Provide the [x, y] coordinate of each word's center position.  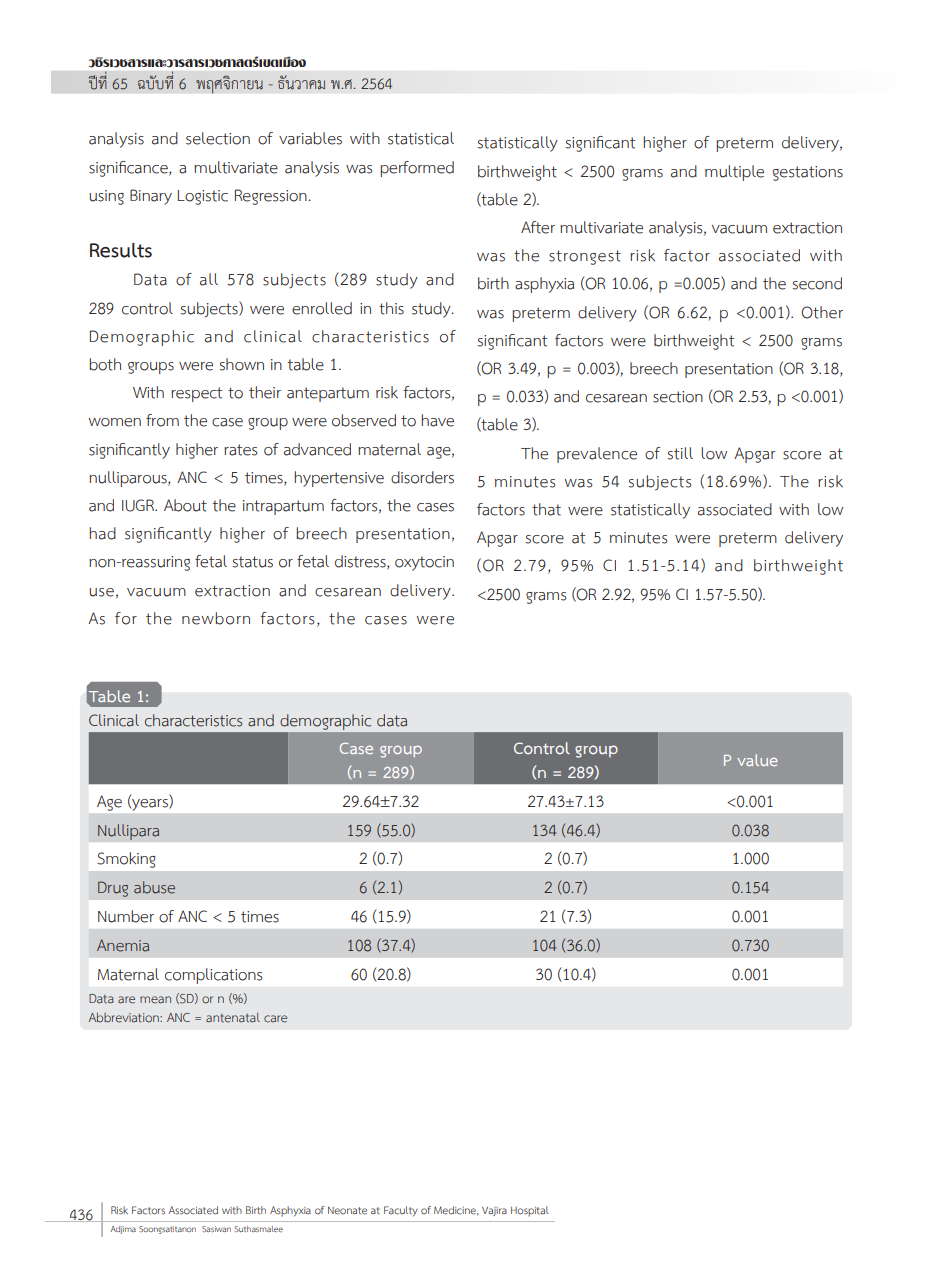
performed [417, 169]
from [162, 420]
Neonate [347, 1210]
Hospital [530, 1211]
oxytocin [424, 563]
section [678, 397]
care [275, 1019]
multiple [734, 173]
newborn [216, 618]
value [757, 760]
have [437, 420]
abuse [154, 887]
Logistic [203, 197]
